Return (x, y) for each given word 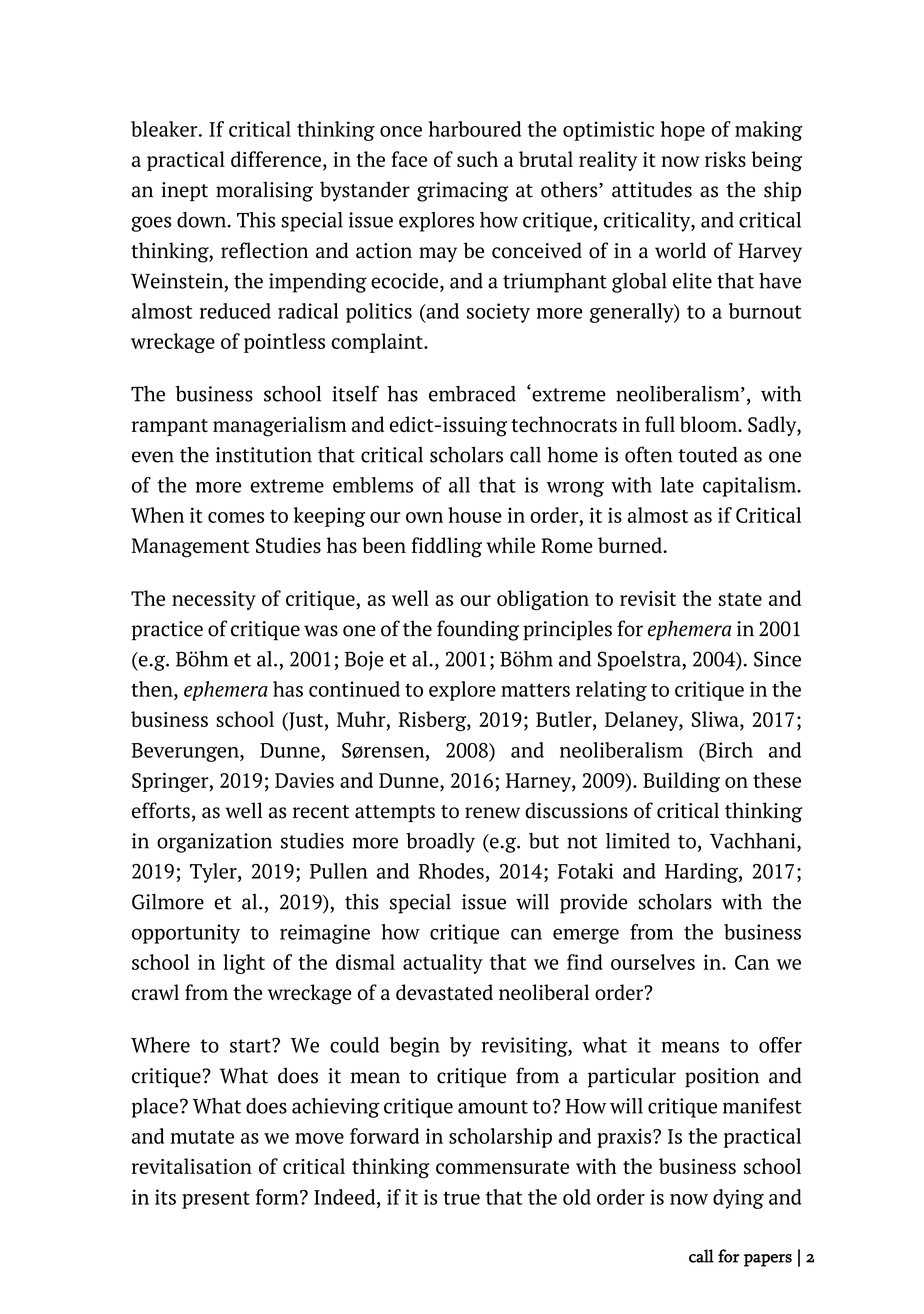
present (216, 1200)
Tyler (214, 873)
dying (738, 1199)
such (477, 159)
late (677, 485)
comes (236, 517)
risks (725, 159)
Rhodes (451, 871)
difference (276, 159)
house (475, 515)
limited (638, 841)
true (461, 1198)
